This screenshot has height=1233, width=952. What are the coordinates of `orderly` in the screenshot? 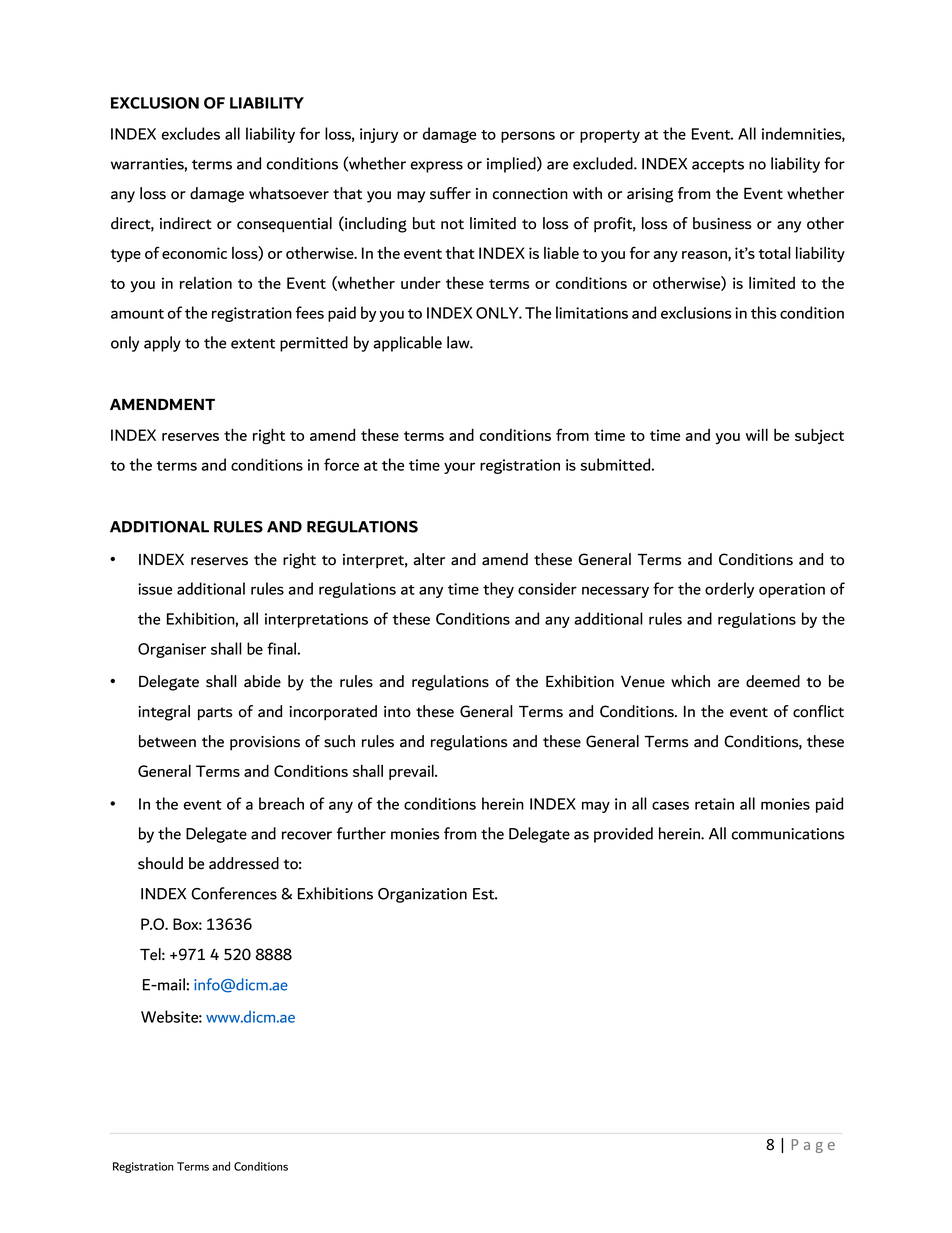 It's located at (729, 590).
